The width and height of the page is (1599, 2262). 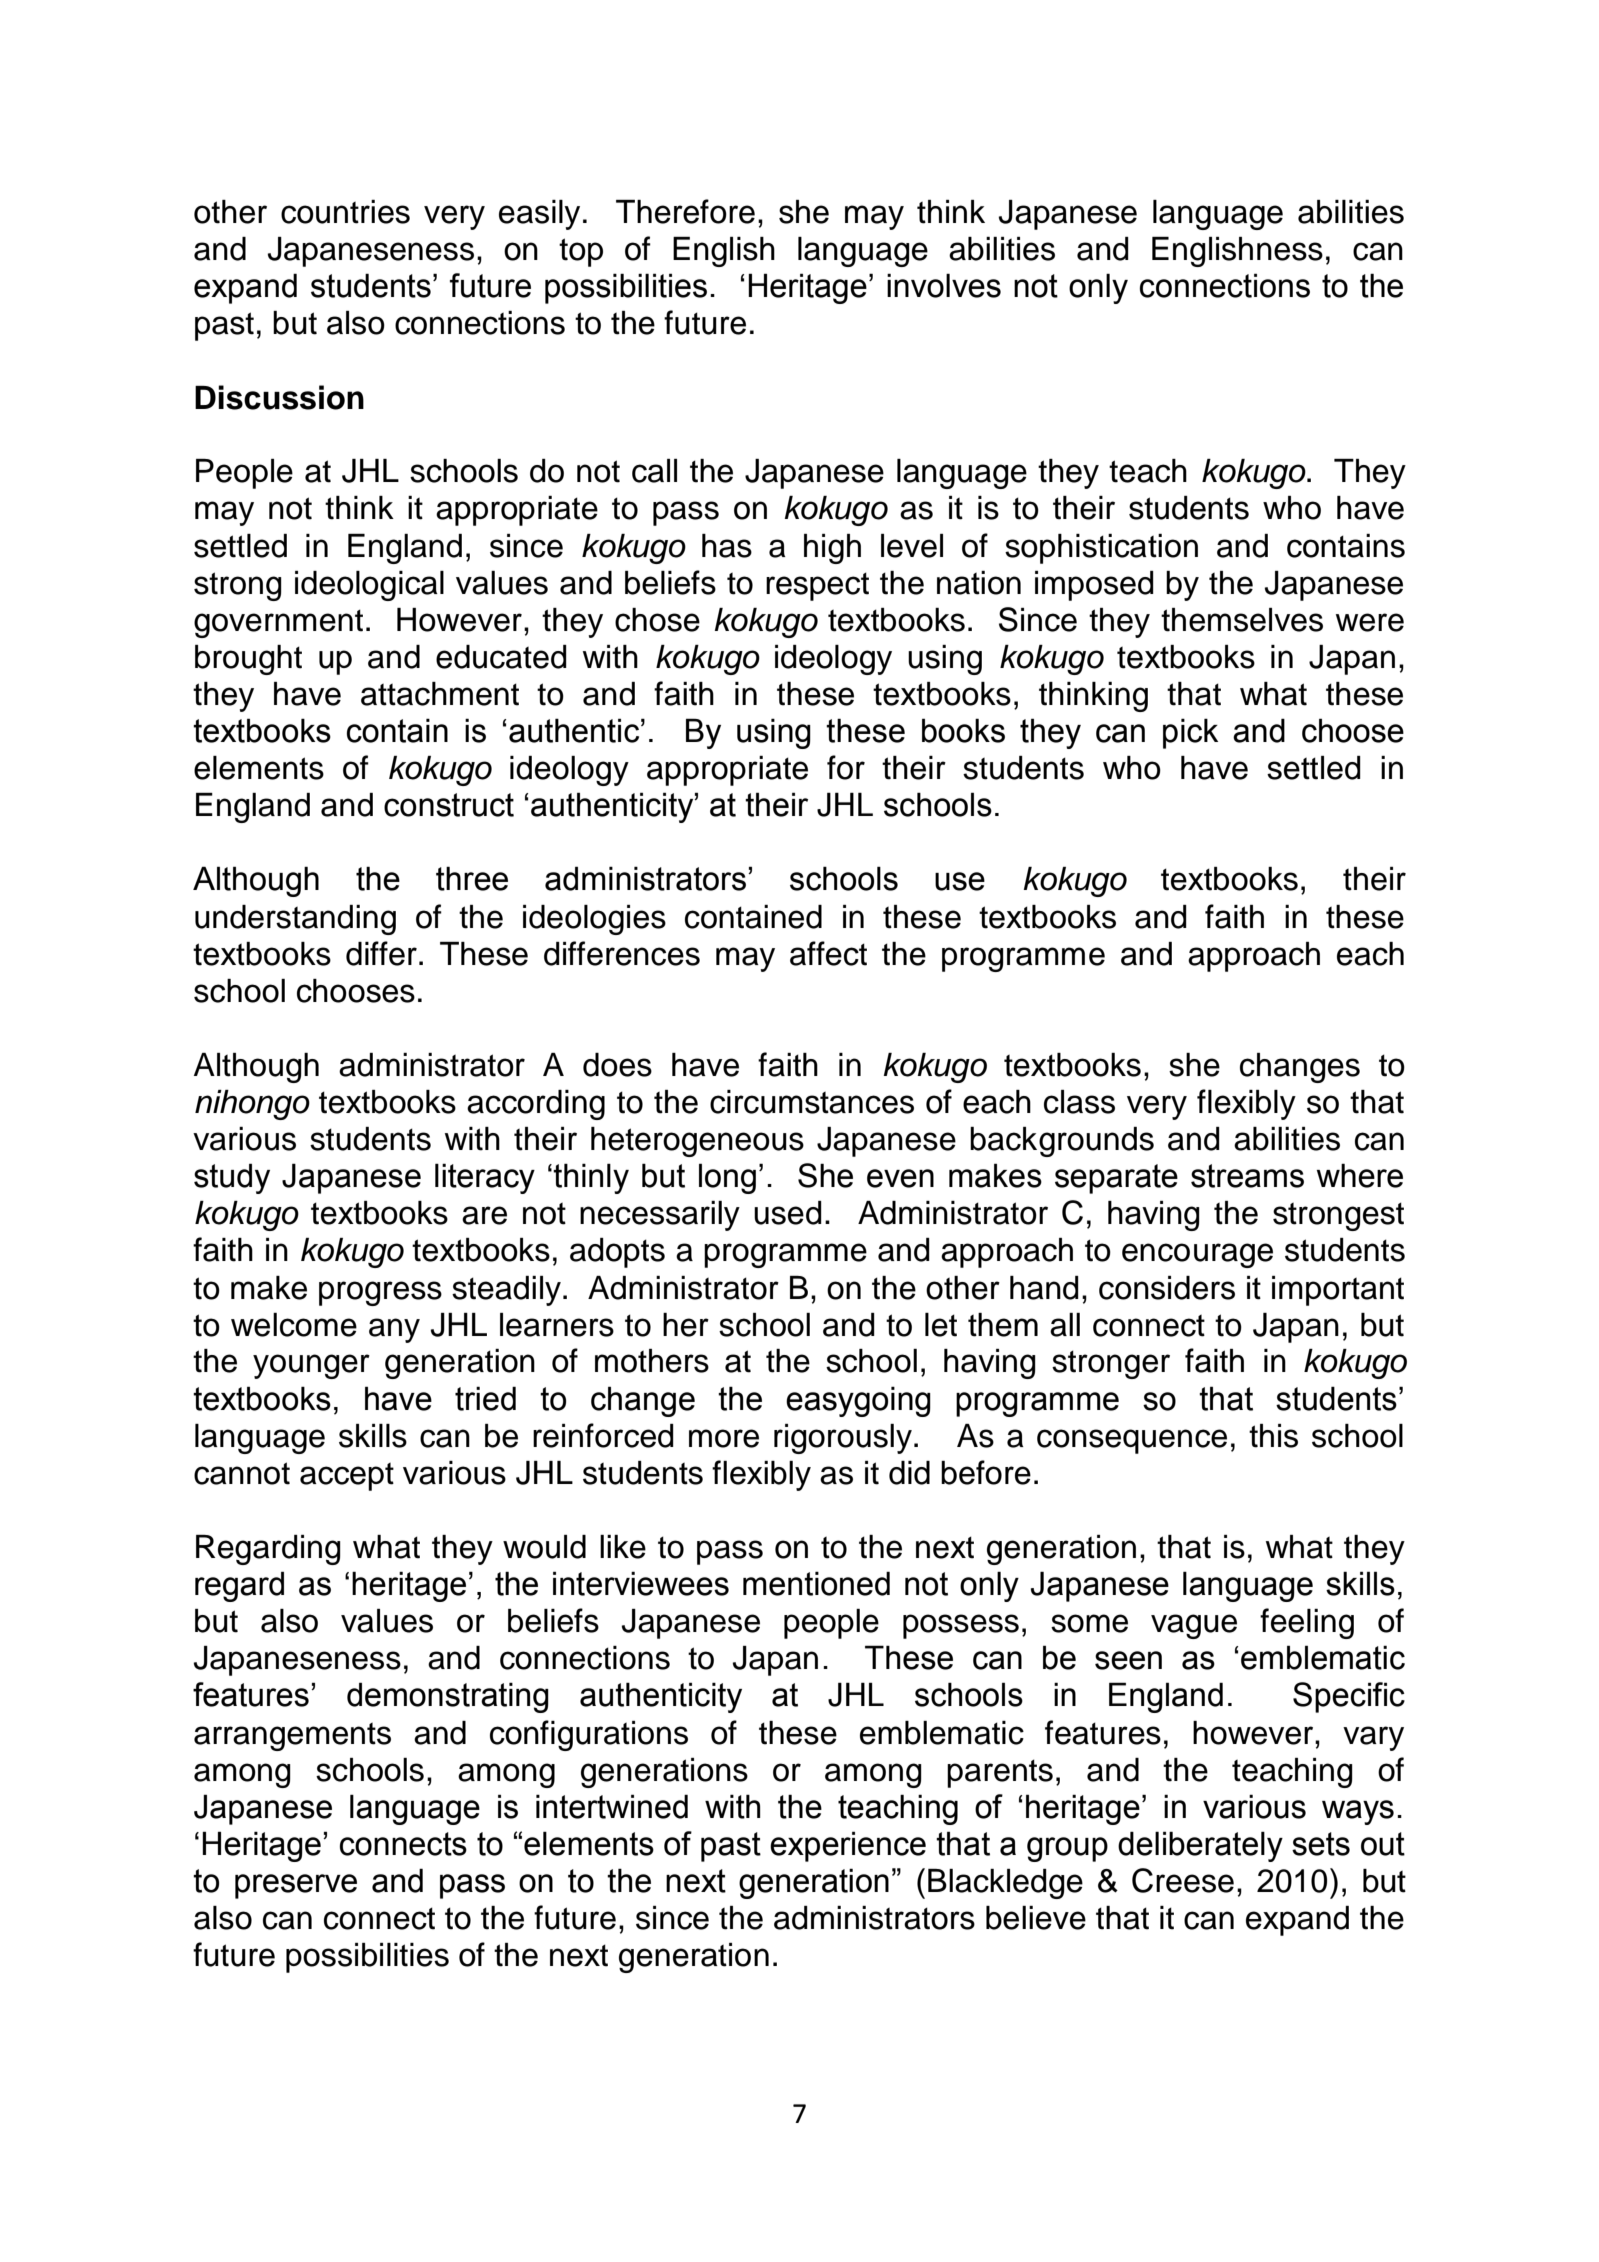 I want to click on respect, so click(x=817, y=586).
